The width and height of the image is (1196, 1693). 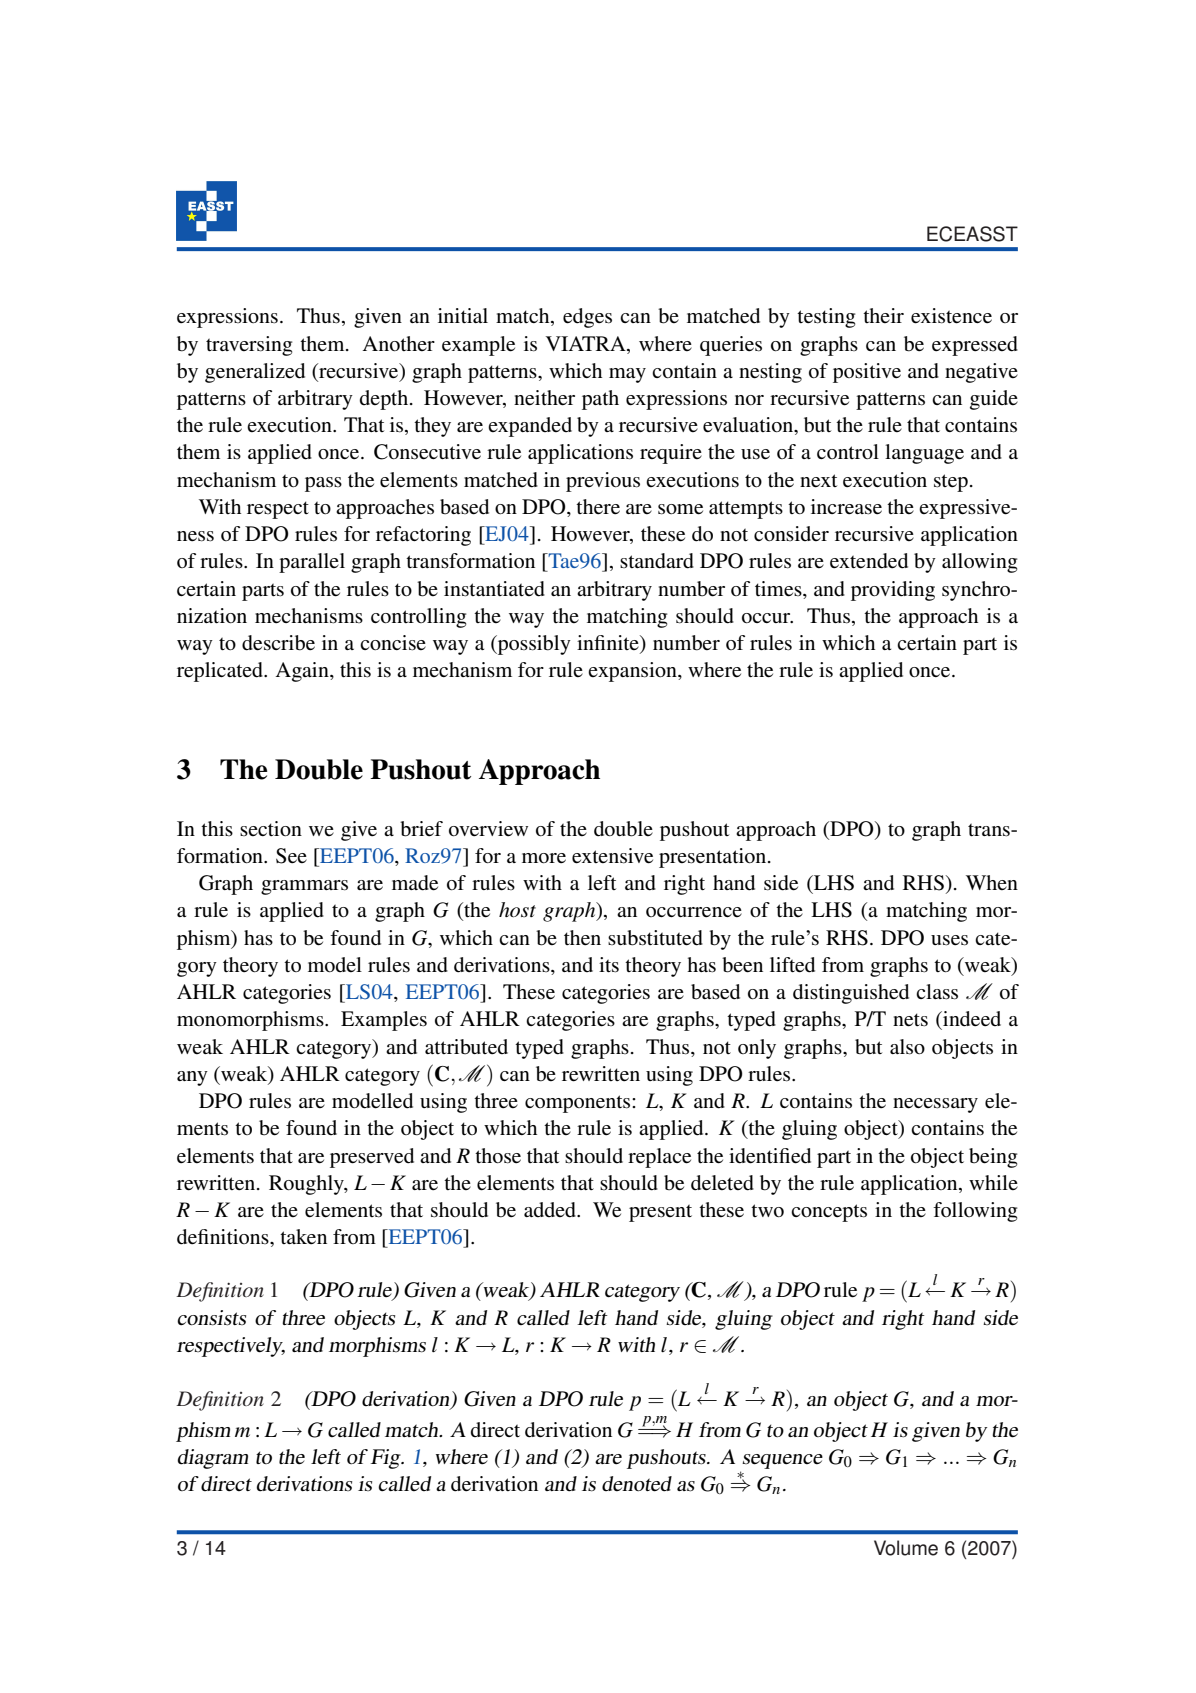 I want to click on edges, so click(x=587, y=318).
